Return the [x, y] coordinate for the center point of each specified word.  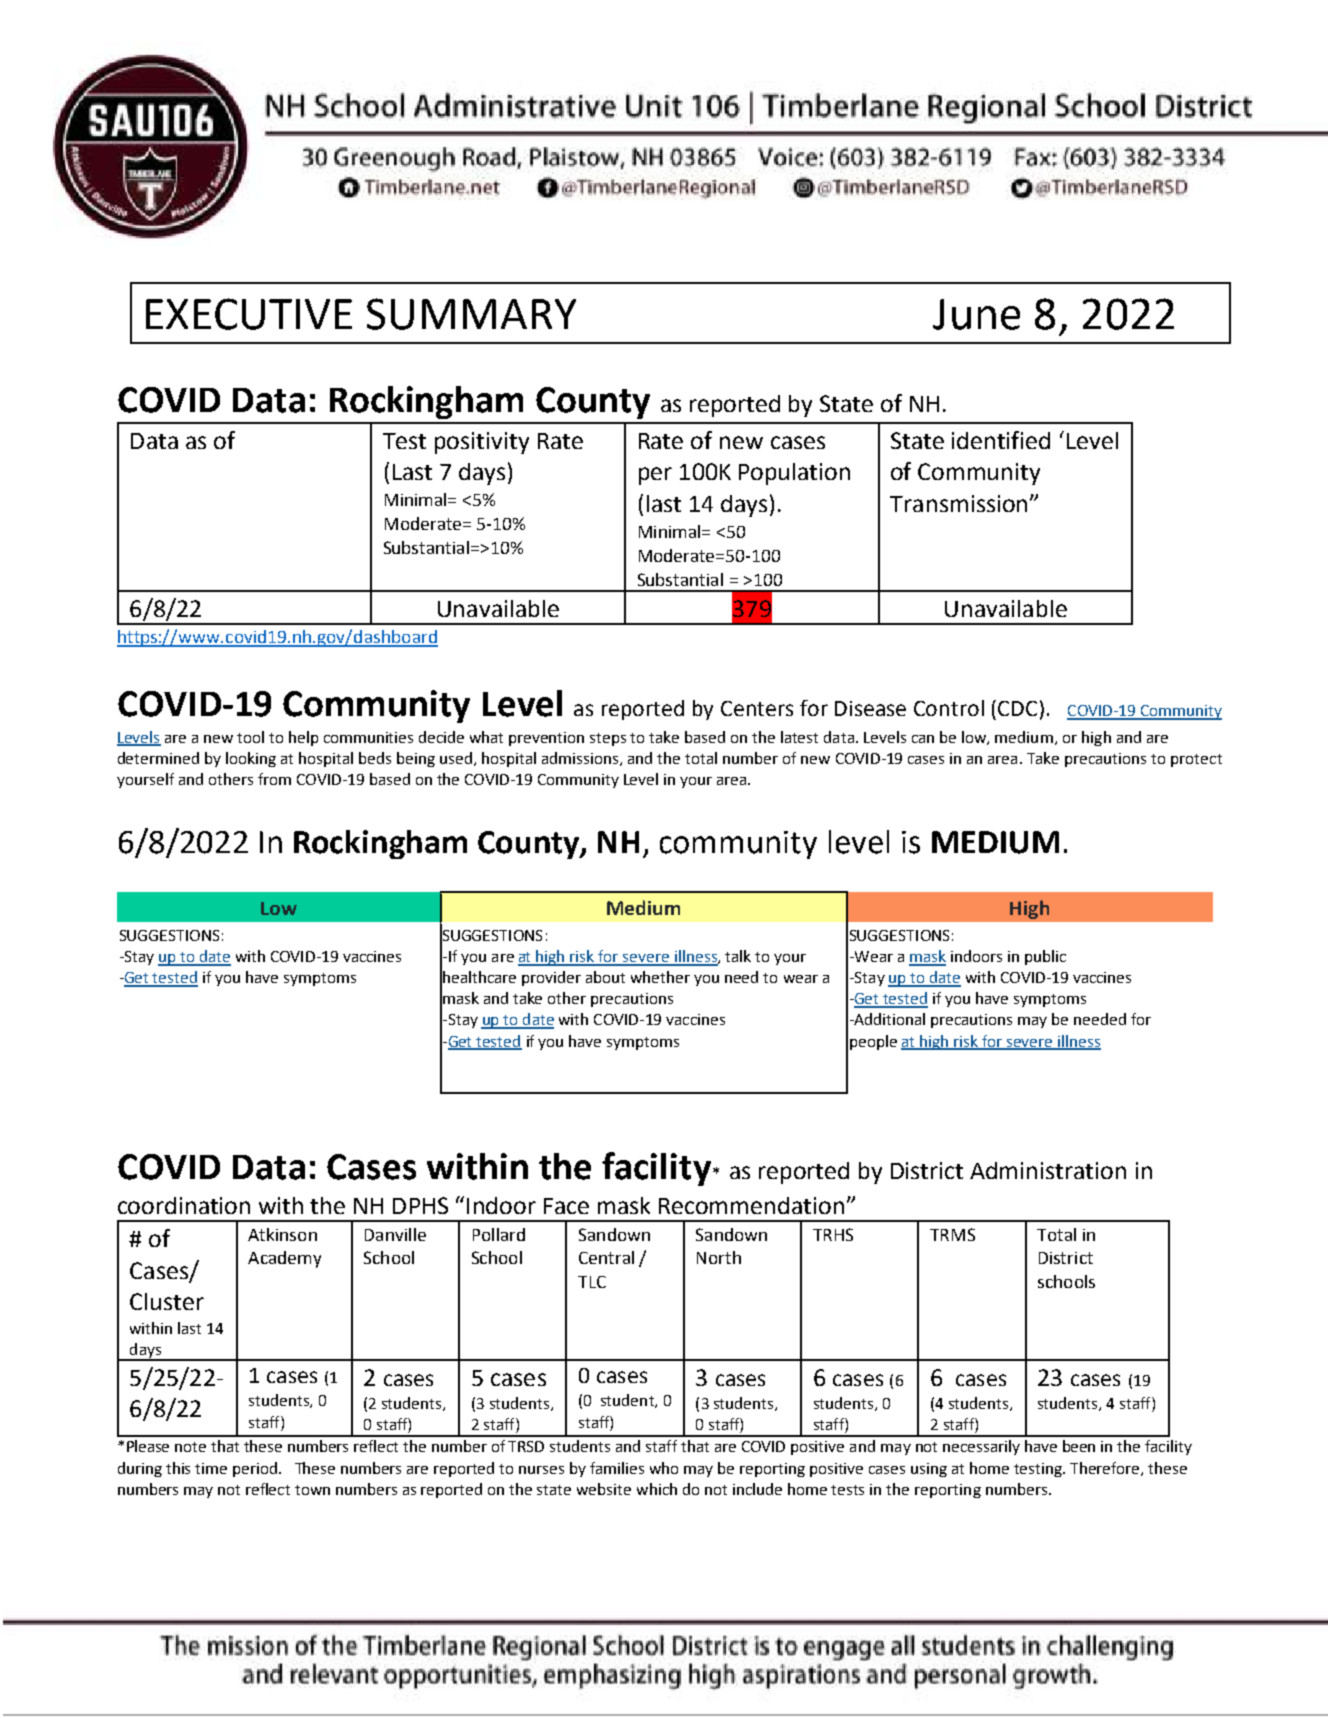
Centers [757, 708]
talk [738, 956]
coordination [184, 1205]
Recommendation [751, 1205]
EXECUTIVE [249, 314]
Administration [1048, 1170]
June [976, 314]
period [256, 1469]
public [1045, 957]
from [274, 779]
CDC [1017, 708]
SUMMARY [471, 314]
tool [250, 737]
